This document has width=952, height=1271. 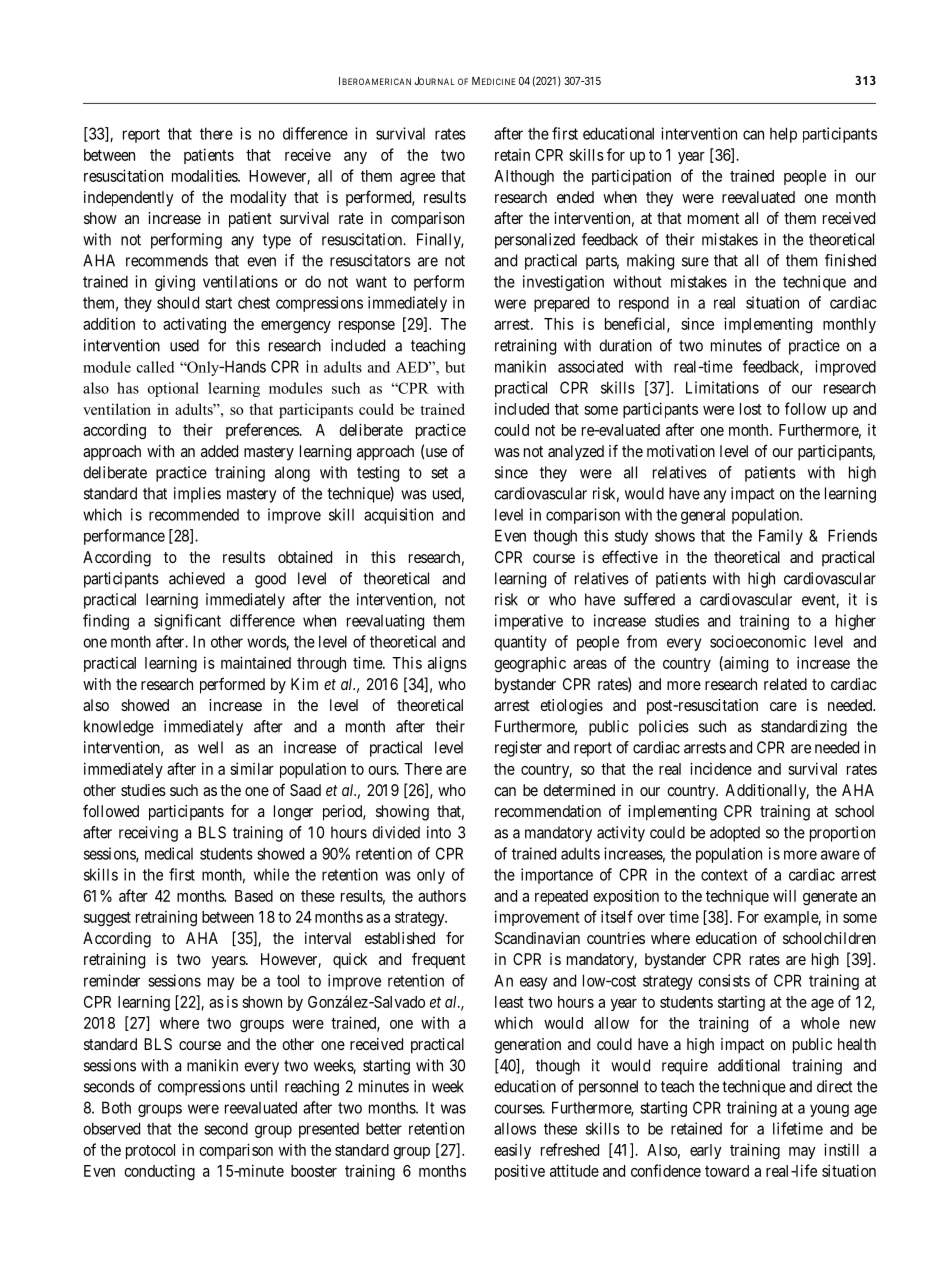 I want to click on modalities, so click(x=205, y=175).
